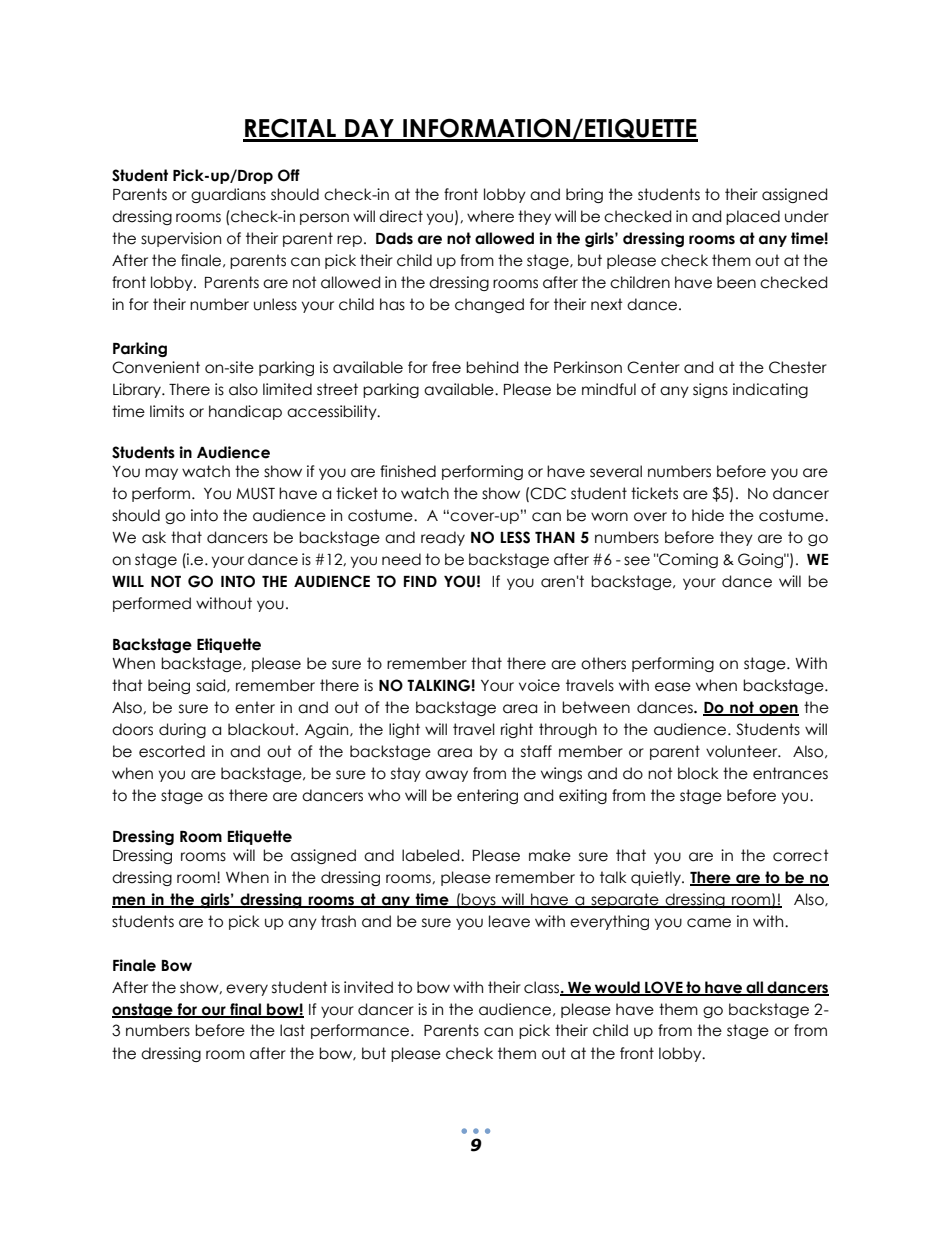  What do you see at coordinates (753, 217) in the page?
I see `placed` at bounding box center [753, 217].
